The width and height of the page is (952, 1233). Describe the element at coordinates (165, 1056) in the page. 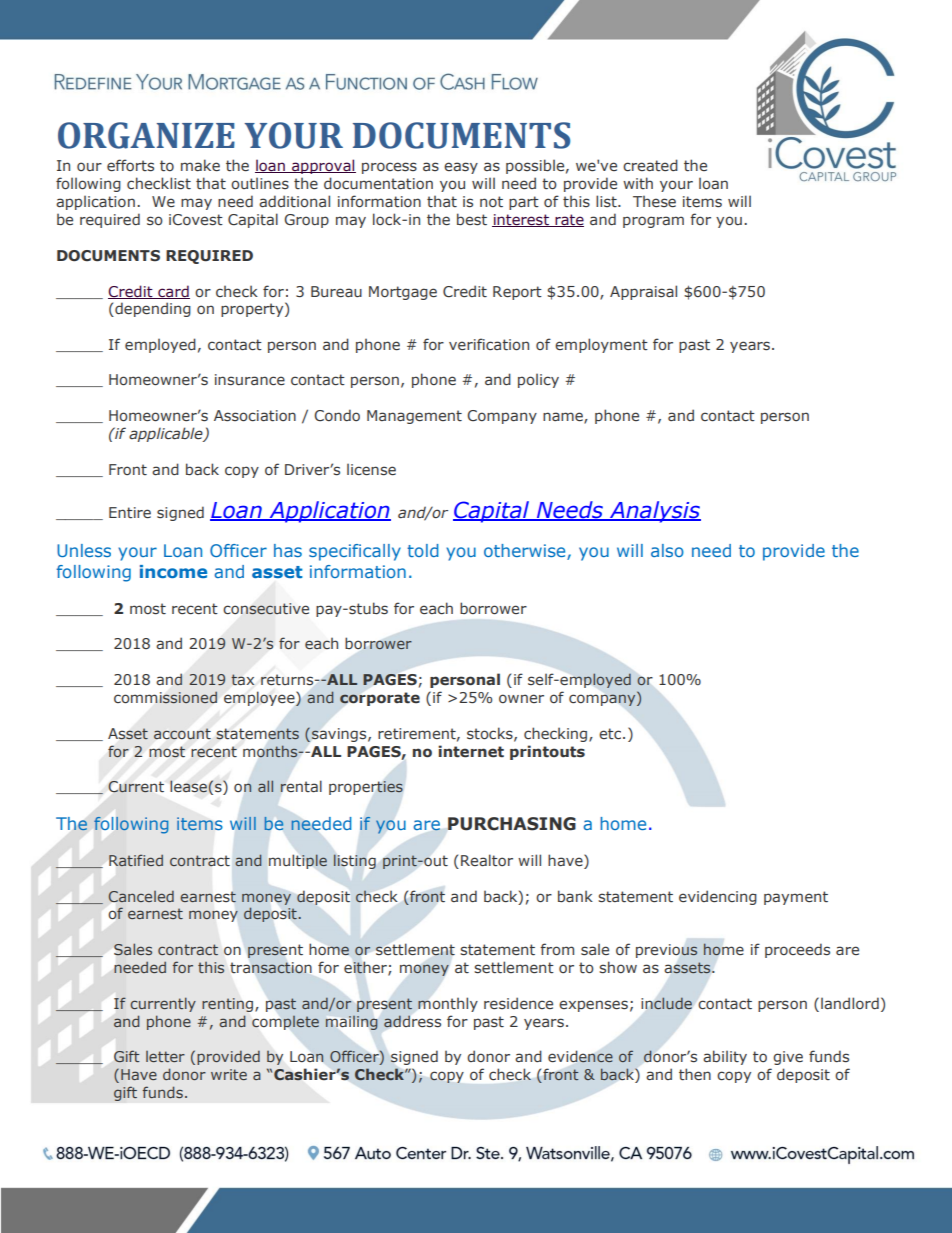

I see `letter` at that location.
